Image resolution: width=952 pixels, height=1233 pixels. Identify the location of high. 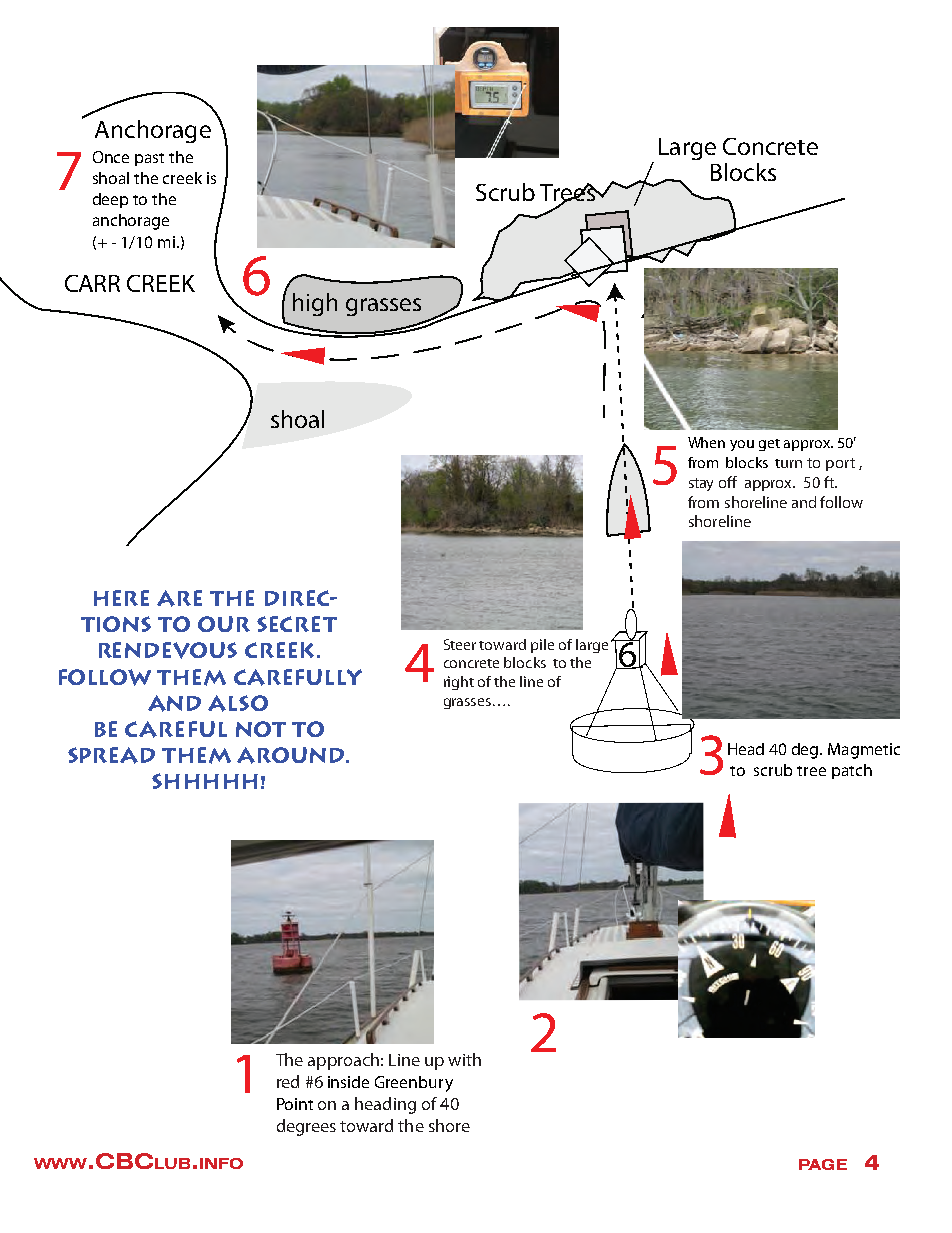
(315, 304).
